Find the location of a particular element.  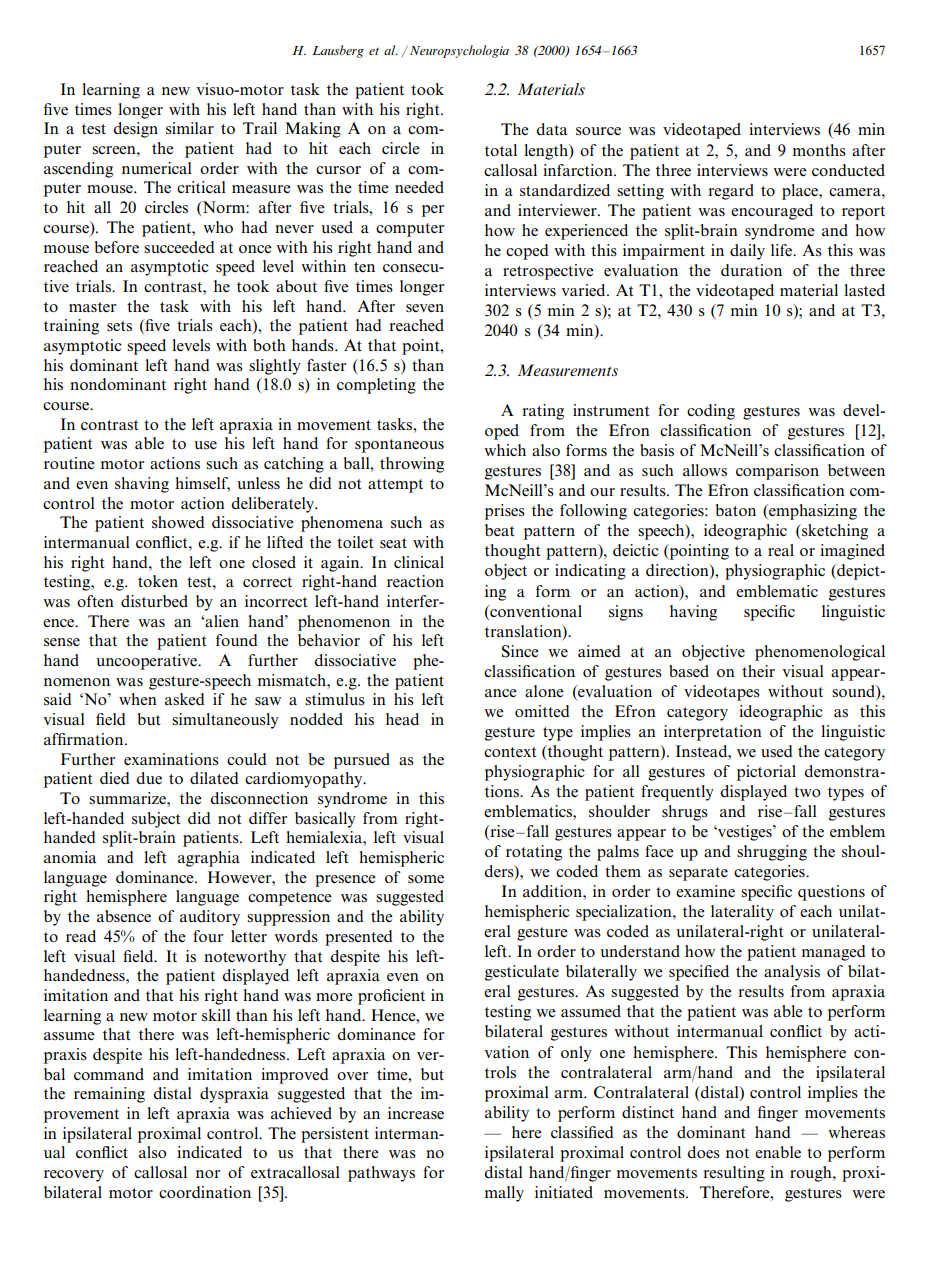

pathways is located at coordinates (381, 1174).
